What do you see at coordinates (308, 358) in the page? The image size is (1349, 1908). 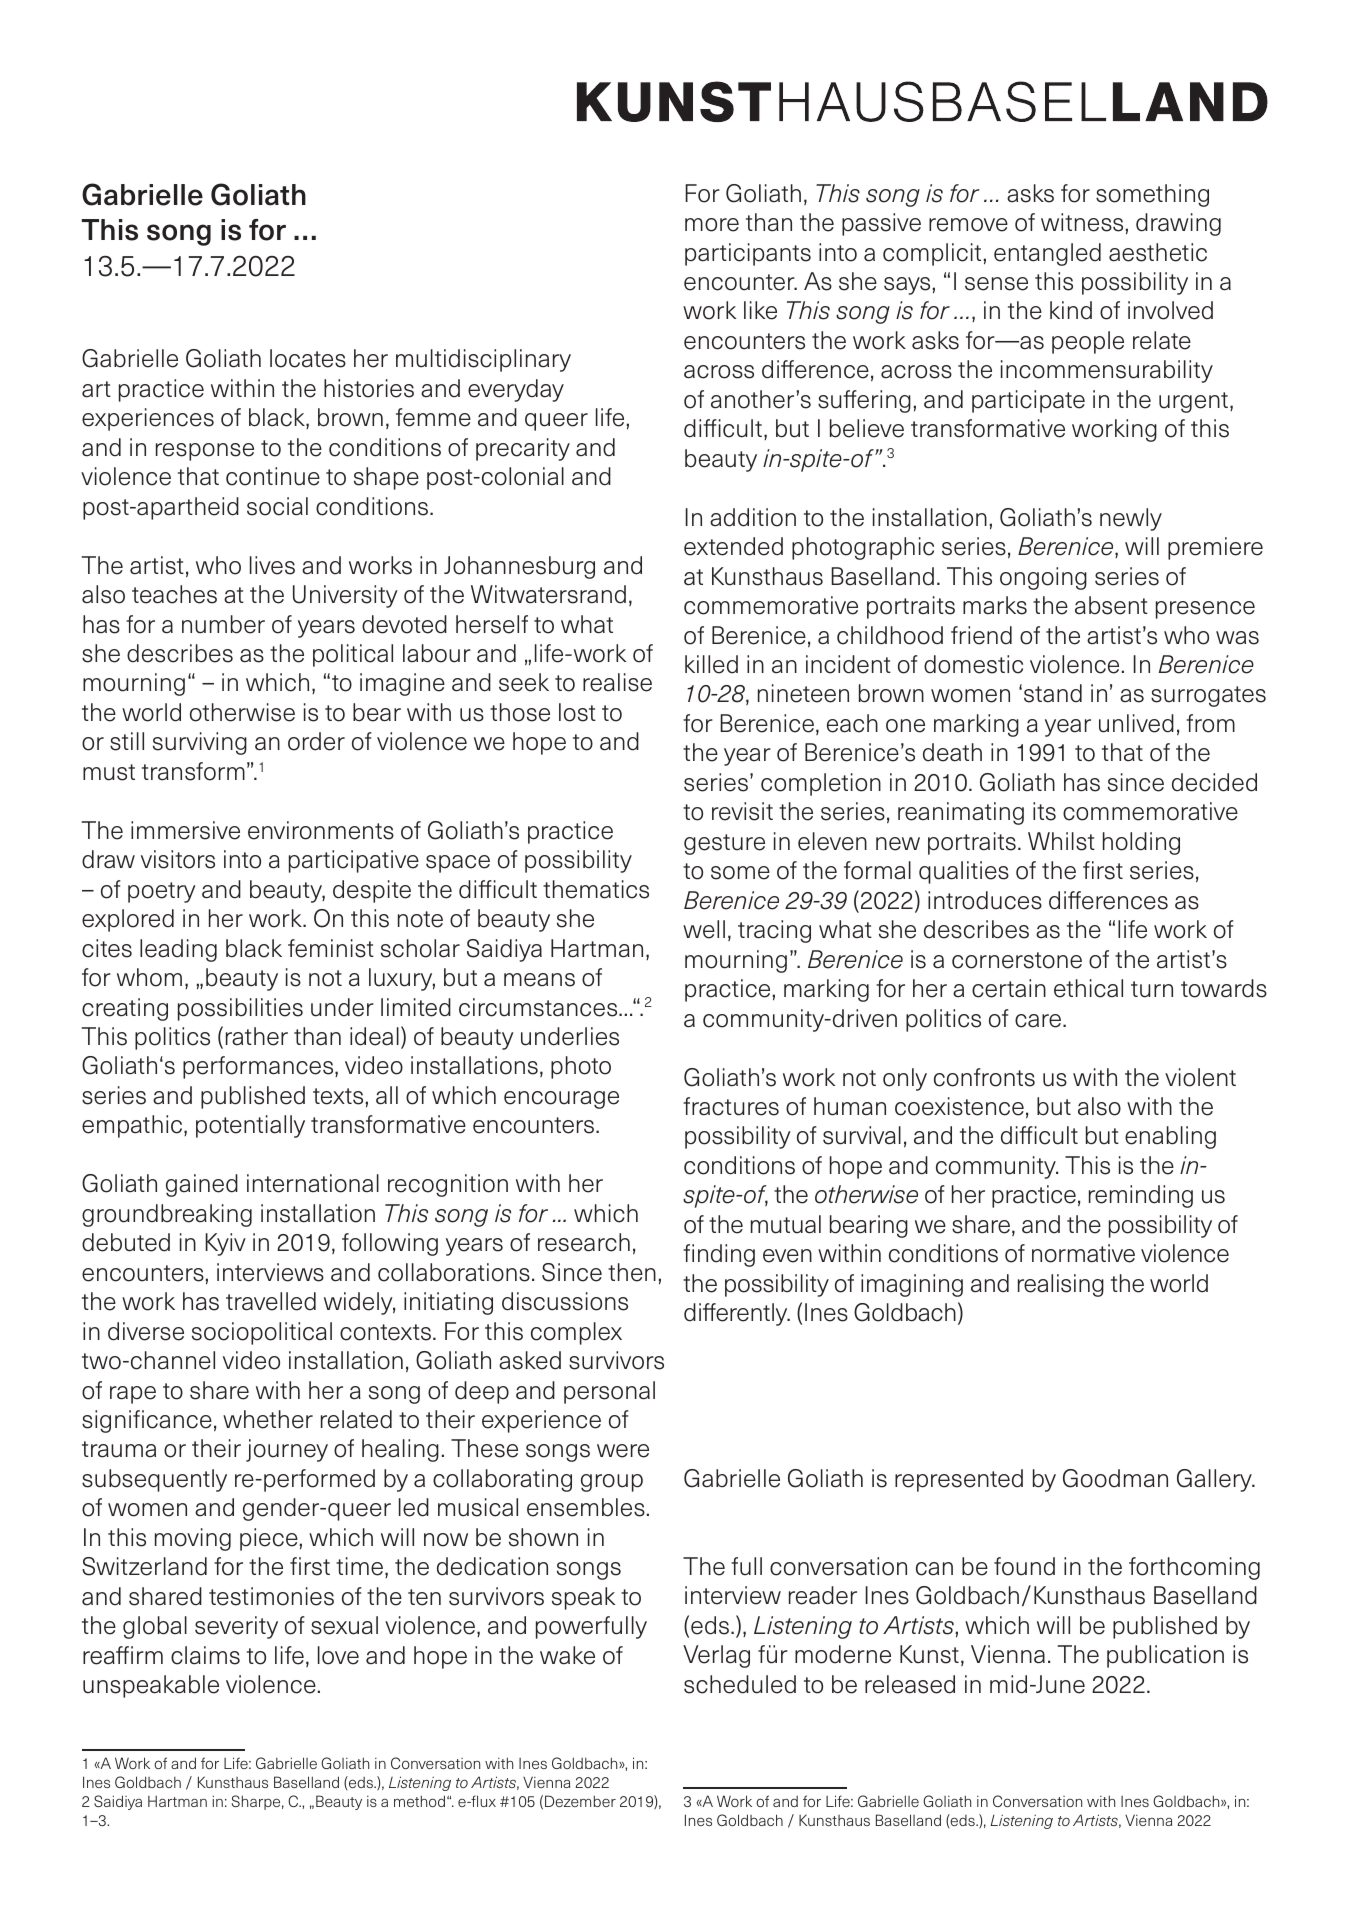 I see `locates` at bounding box center [308, 358].
